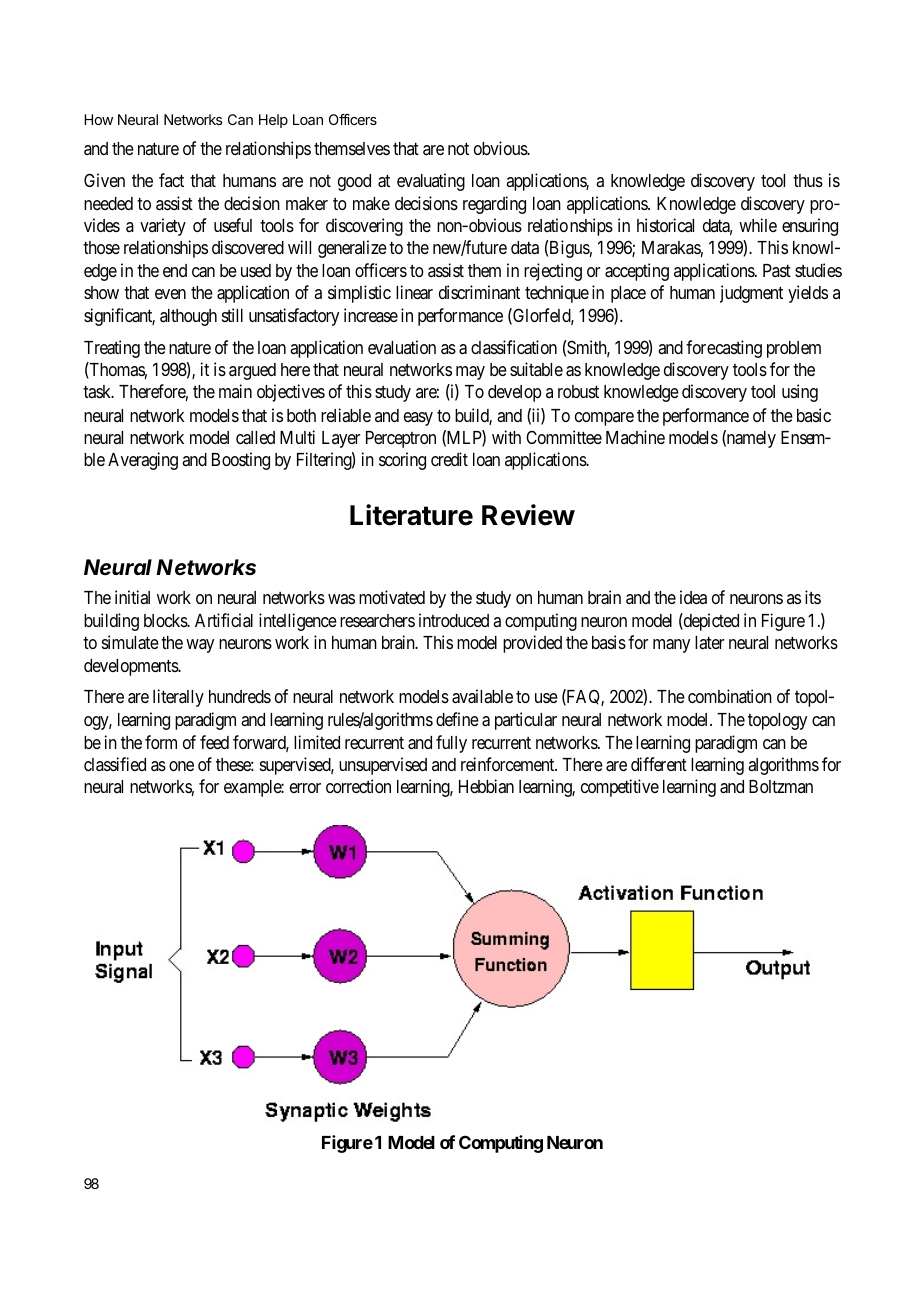 The width and height of the image is (924, 1307). I want to click on initial, so click(132, 597).
